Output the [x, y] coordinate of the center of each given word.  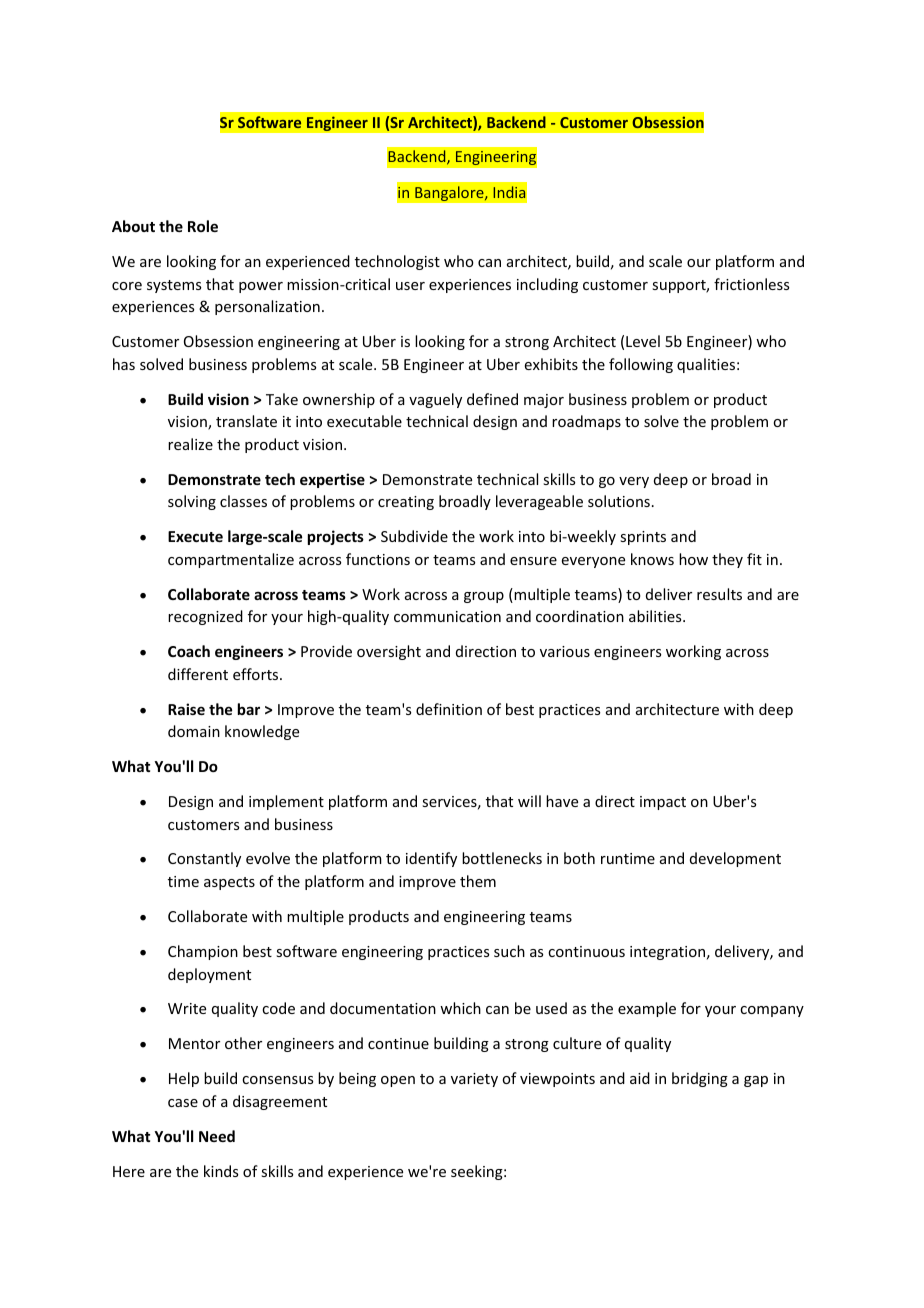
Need [217, 1136]
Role [203, 226]
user [410, 286]
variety [474, 1080]
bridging [700, 1079]
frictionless [751, 284]
